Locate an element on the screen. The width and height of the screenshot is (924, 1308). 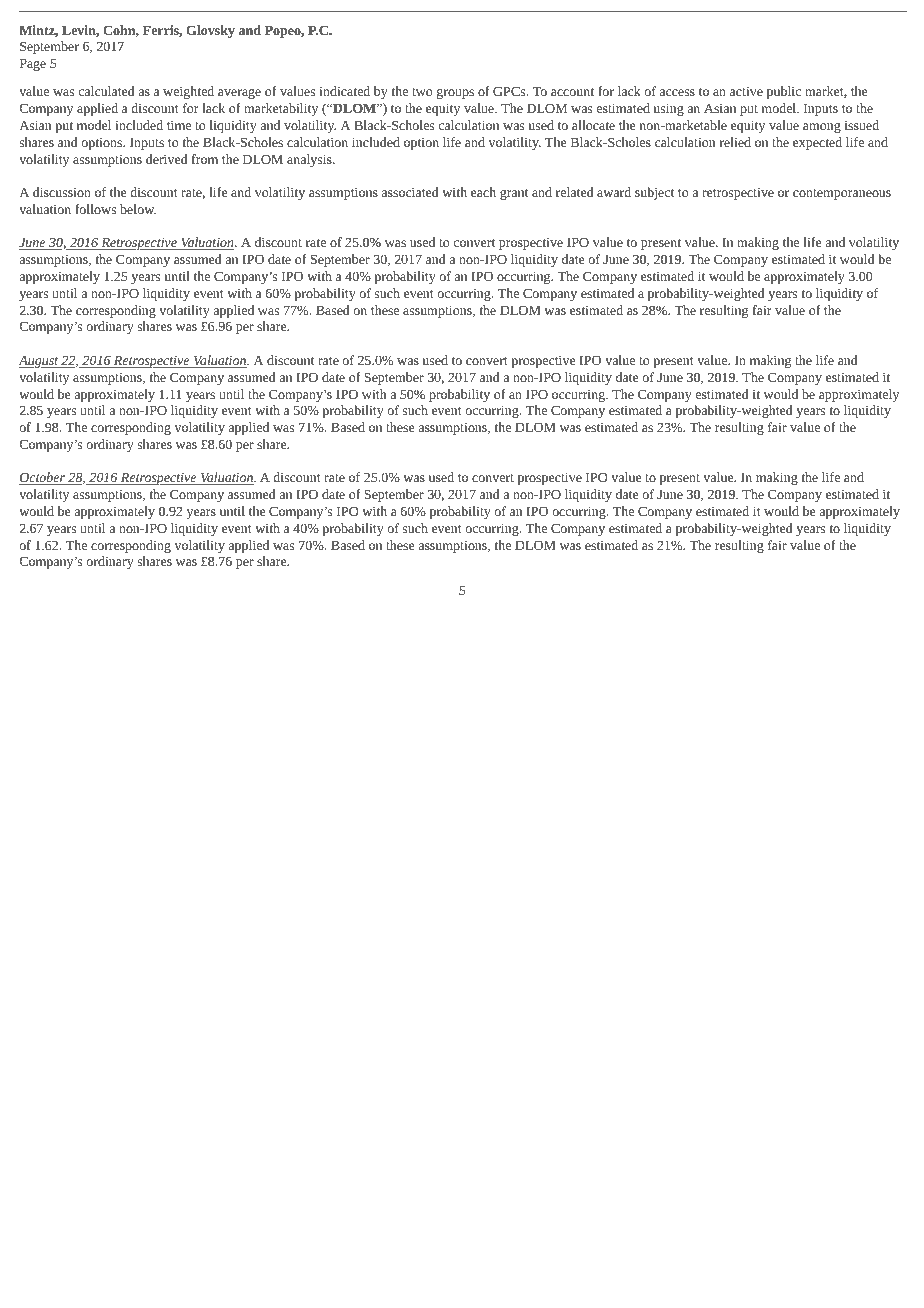
August is located at coordinates (39, 361).
